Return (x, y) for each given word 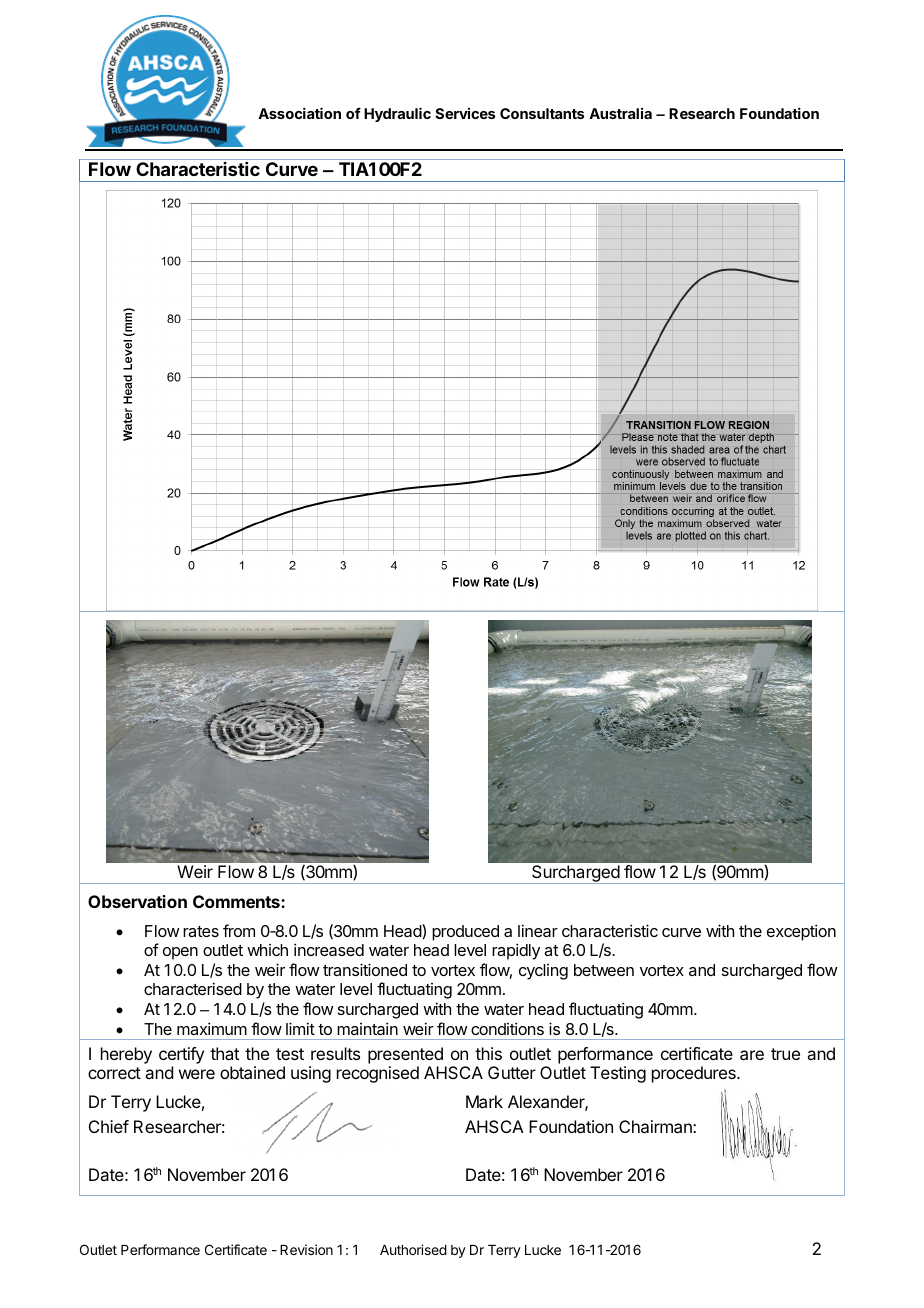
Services (465, 113)
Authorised (413, 1249)
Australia (620, 113)
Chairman (656, 1126)
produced (465, 933)
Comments (237, 901)
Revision (306, 1249)
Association (299, 113)
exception (801, 932)
